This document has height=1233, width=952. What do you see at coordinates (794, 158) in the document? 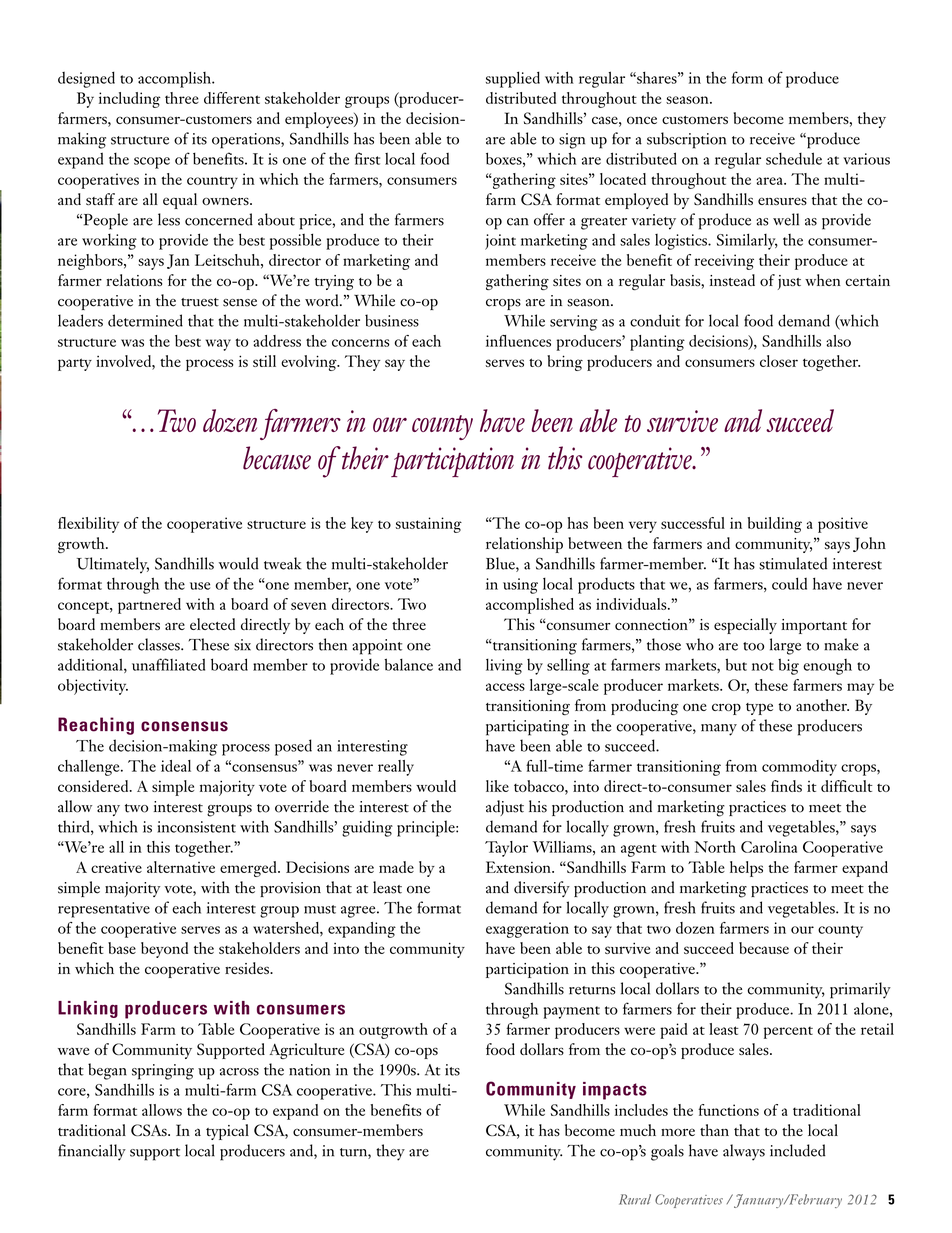
I see `schedule` at bounding box center [794, 158].
